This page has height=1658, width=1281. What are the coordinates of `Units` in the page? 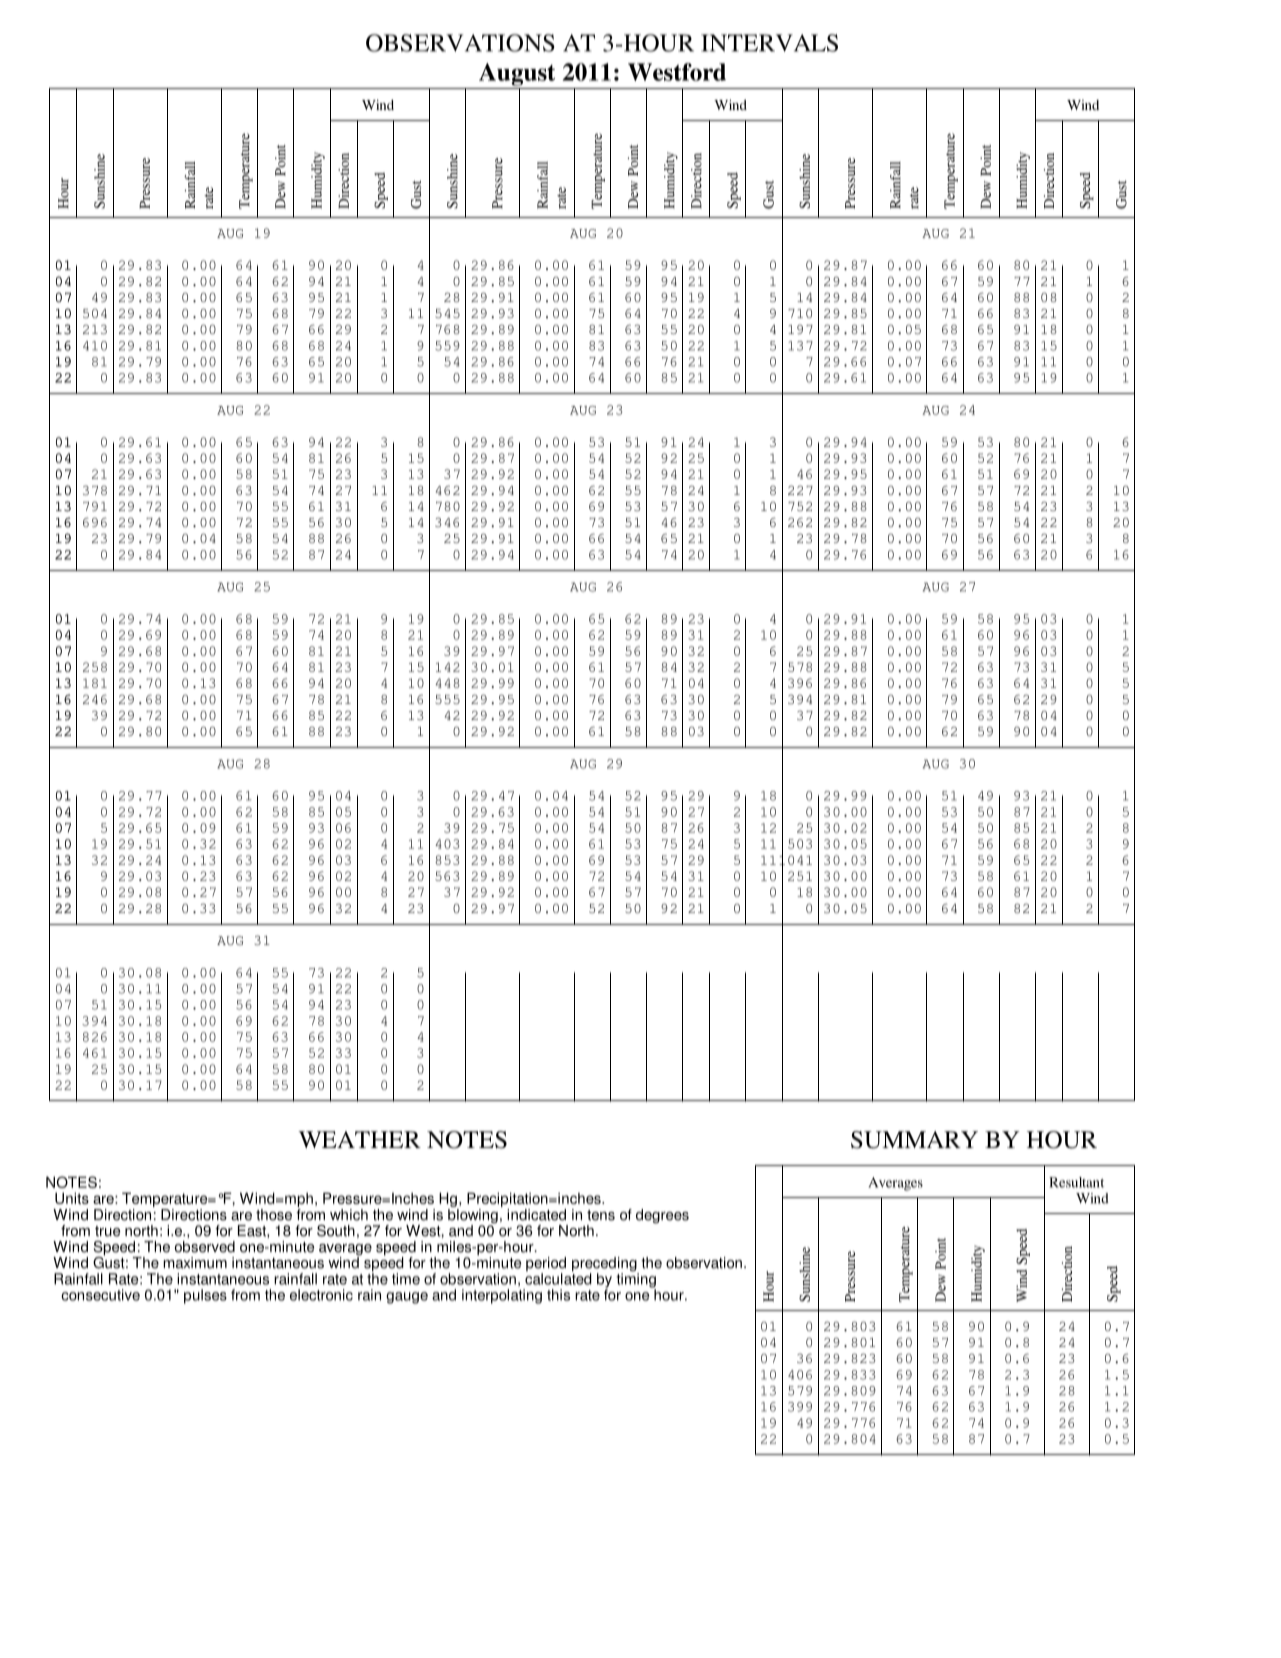 It's located at (72, 1198).
